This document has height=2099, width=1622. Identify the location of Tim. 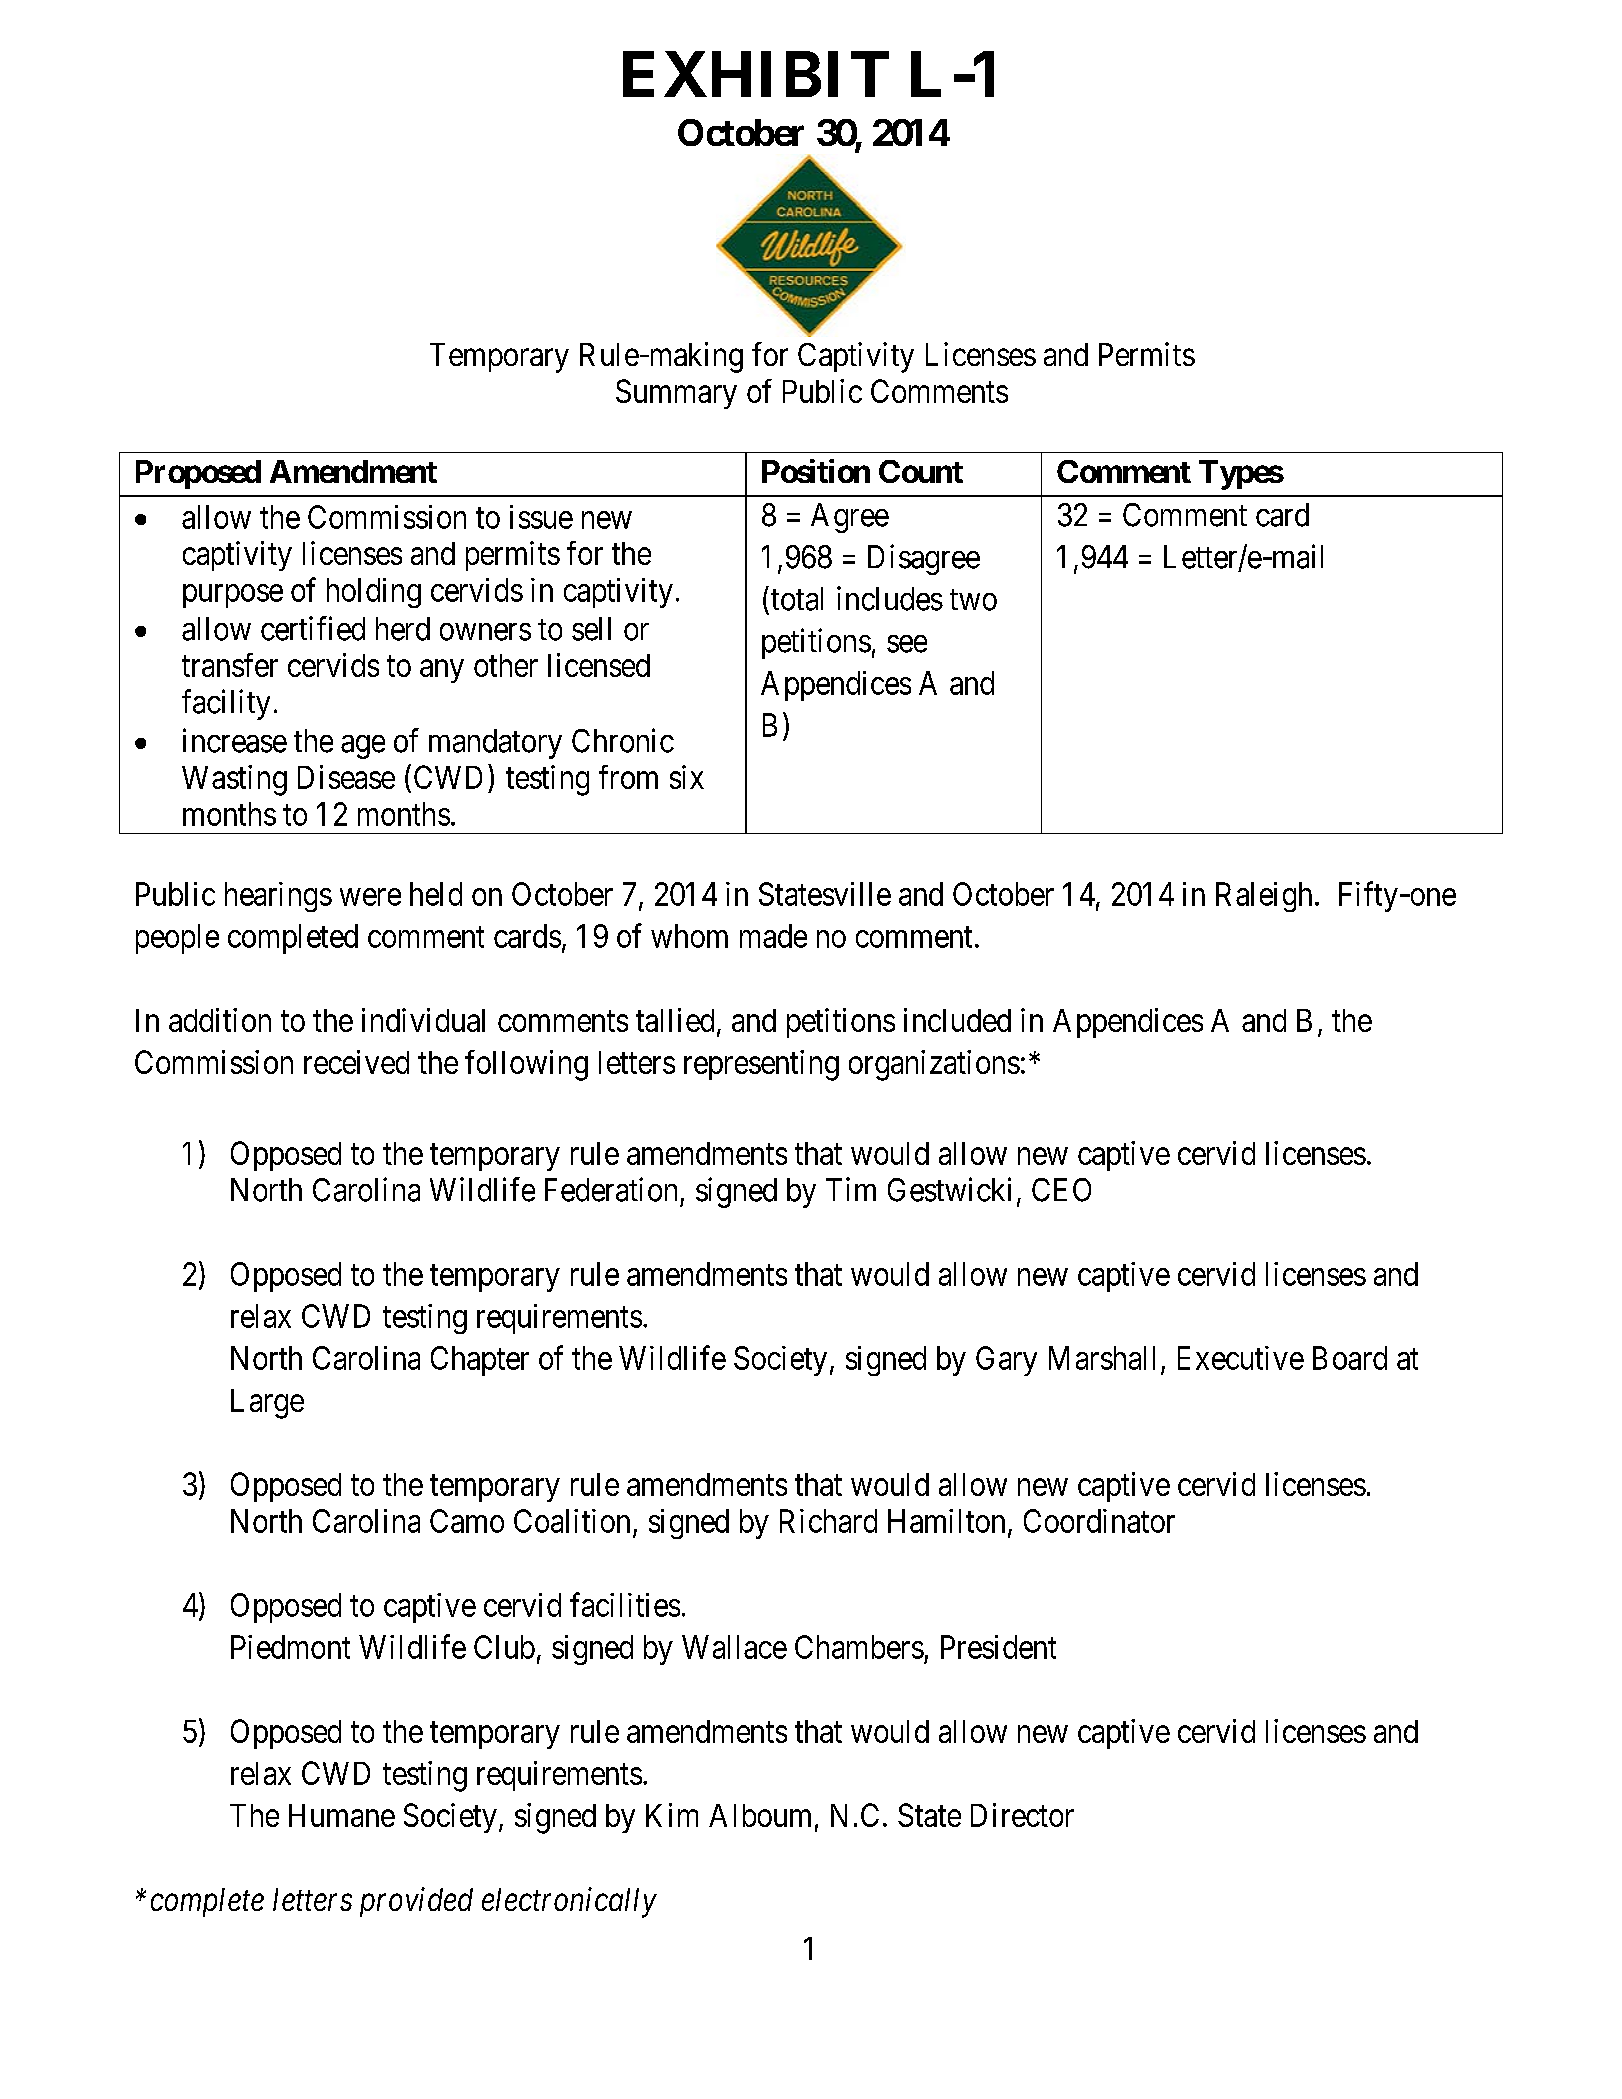
(851, 1189).
